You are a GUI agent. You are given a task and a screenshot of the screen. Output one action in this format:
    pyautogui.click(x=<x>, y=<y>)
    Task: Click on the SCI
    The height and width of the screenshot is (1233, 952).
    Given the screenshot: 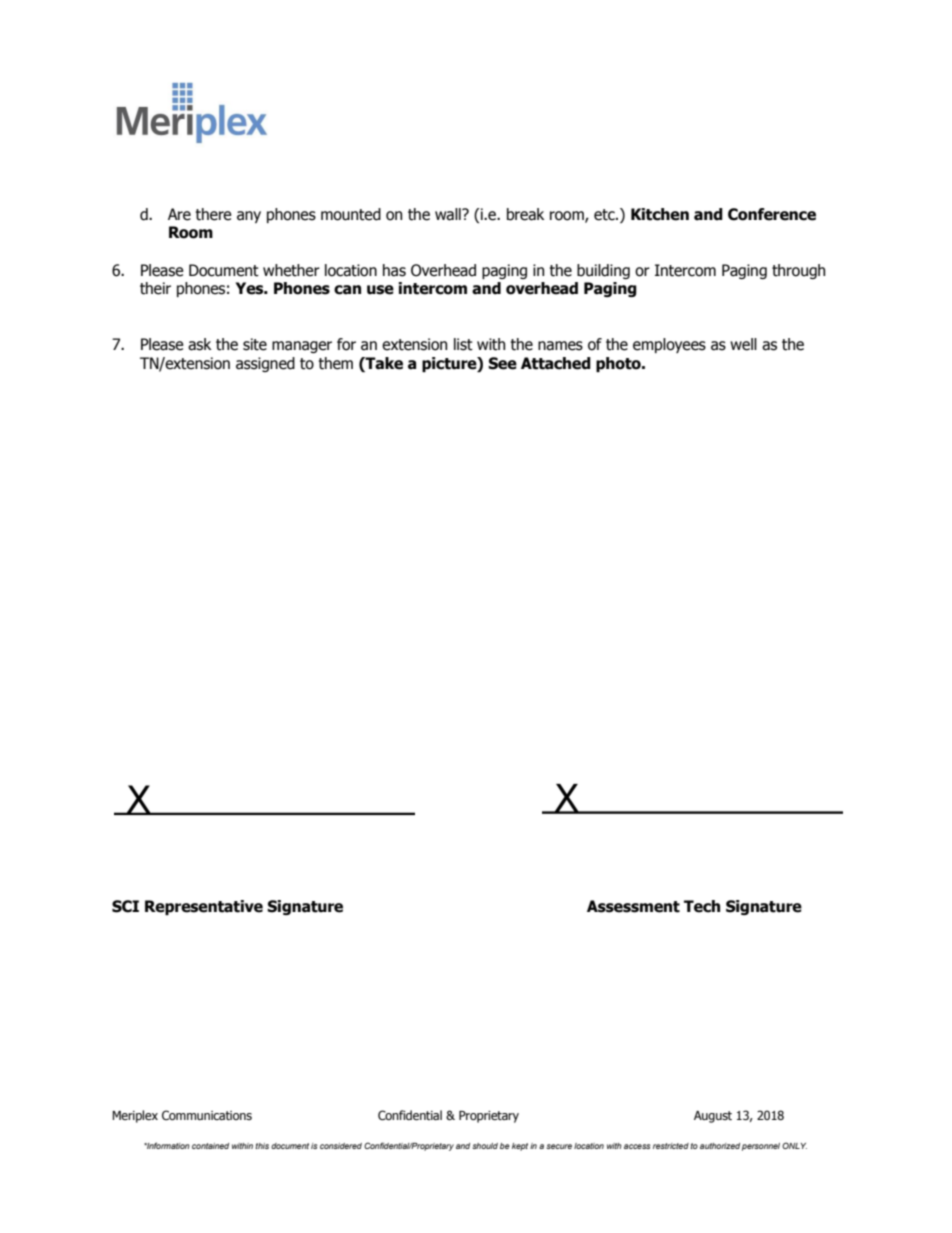 What is the action you would take?
    pyautogui.click(x=125, y=906)
